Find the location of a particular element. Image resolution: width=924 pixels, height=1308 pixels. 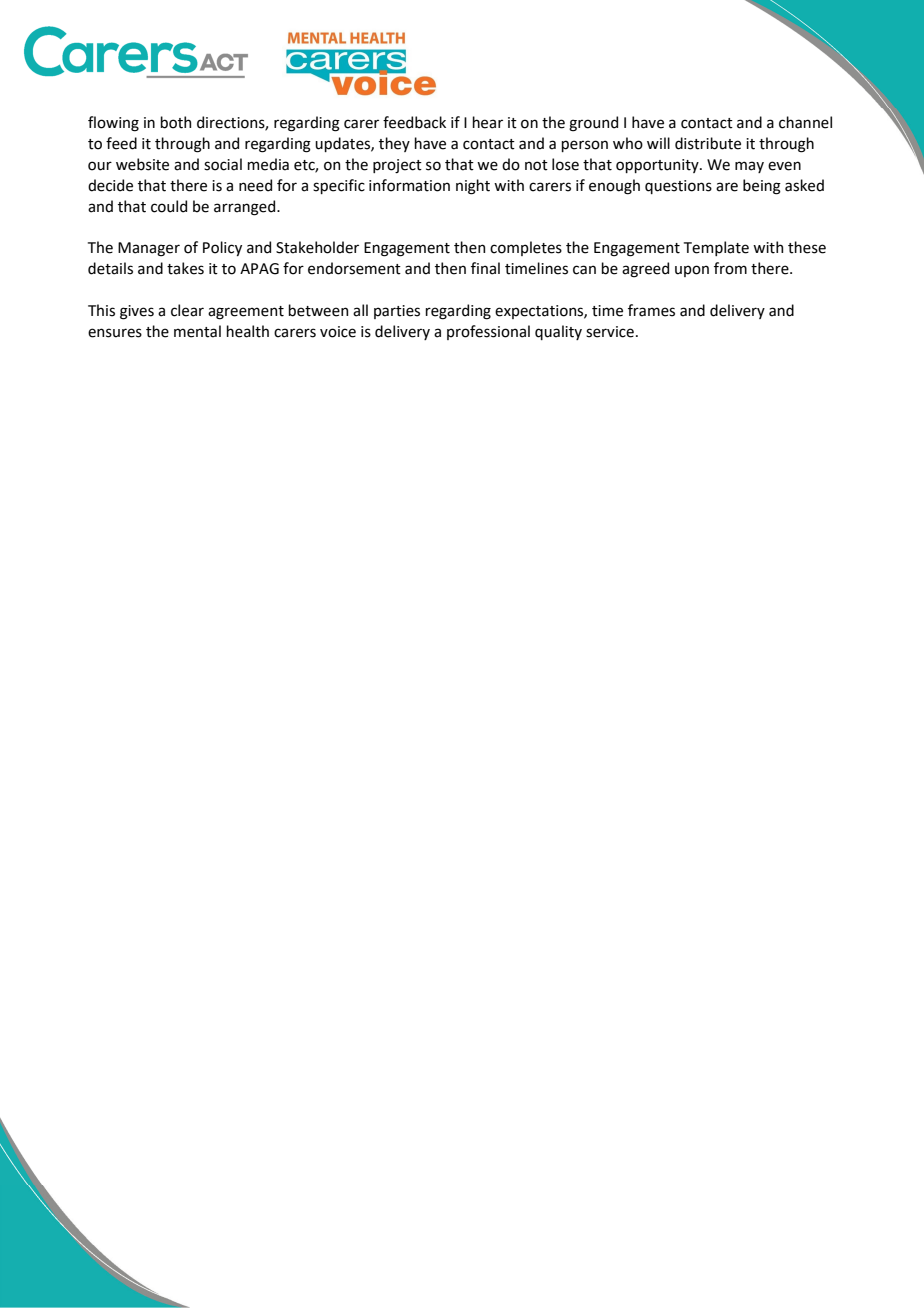

takes is located at coordinates (185, 268).
